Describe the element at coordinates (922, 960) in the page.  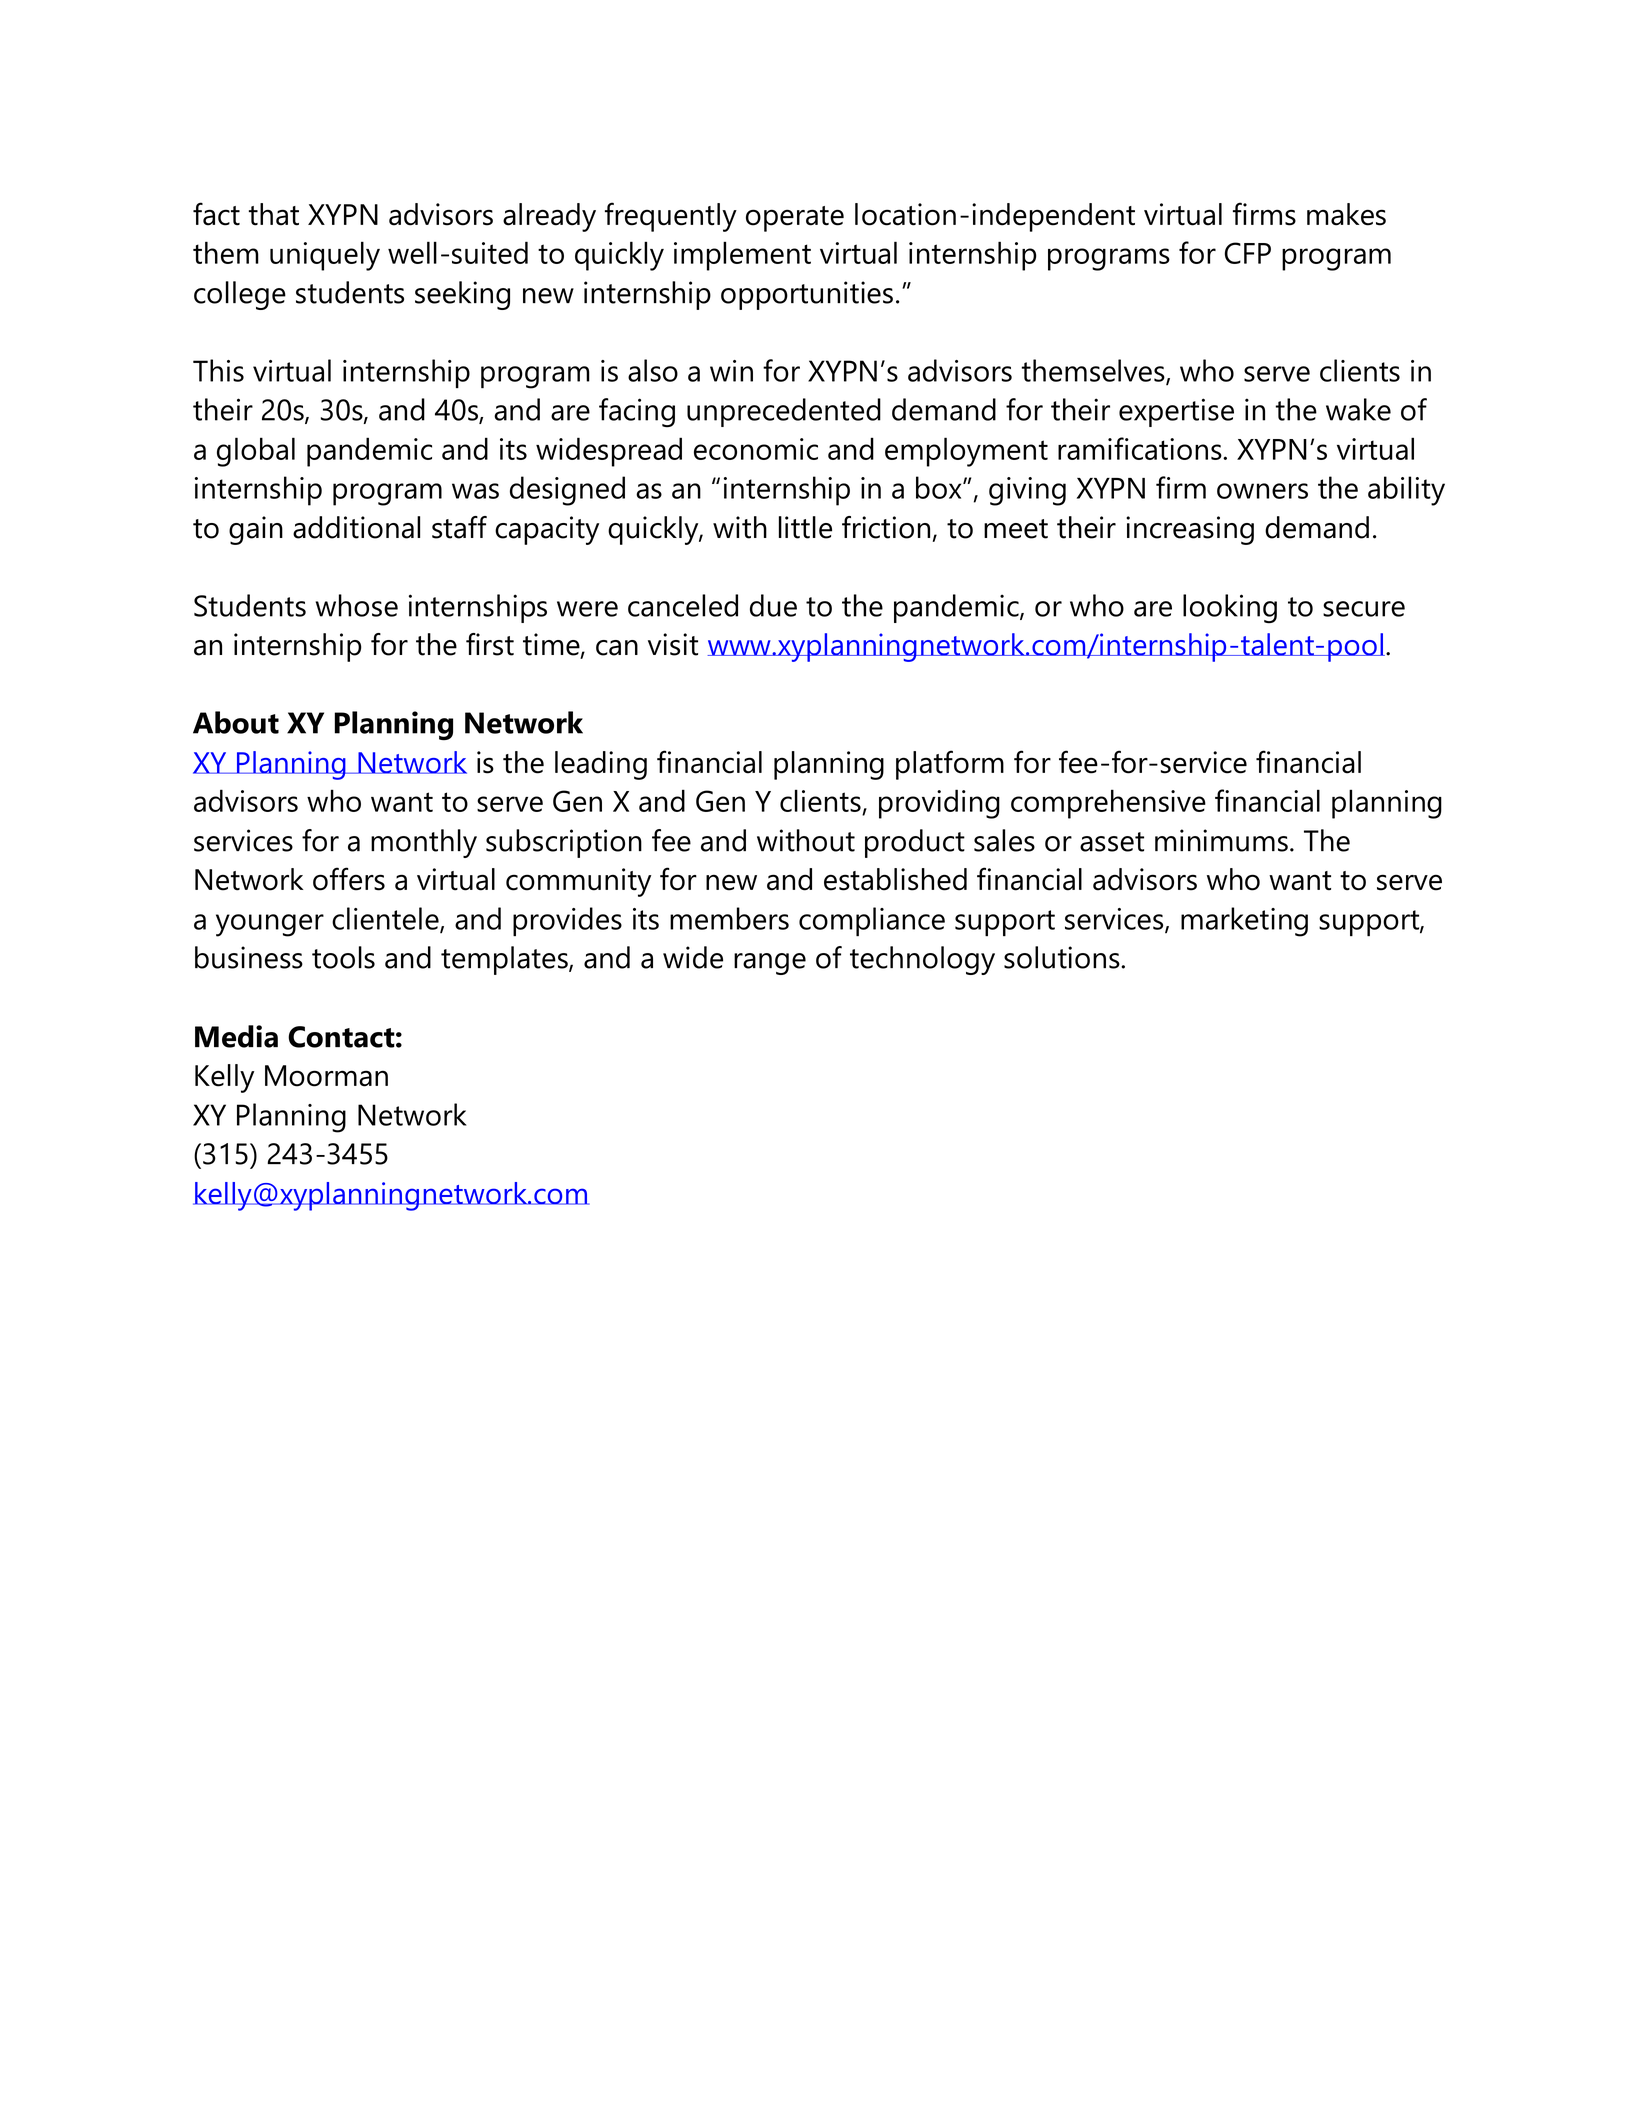
I see `technology` at that location.
